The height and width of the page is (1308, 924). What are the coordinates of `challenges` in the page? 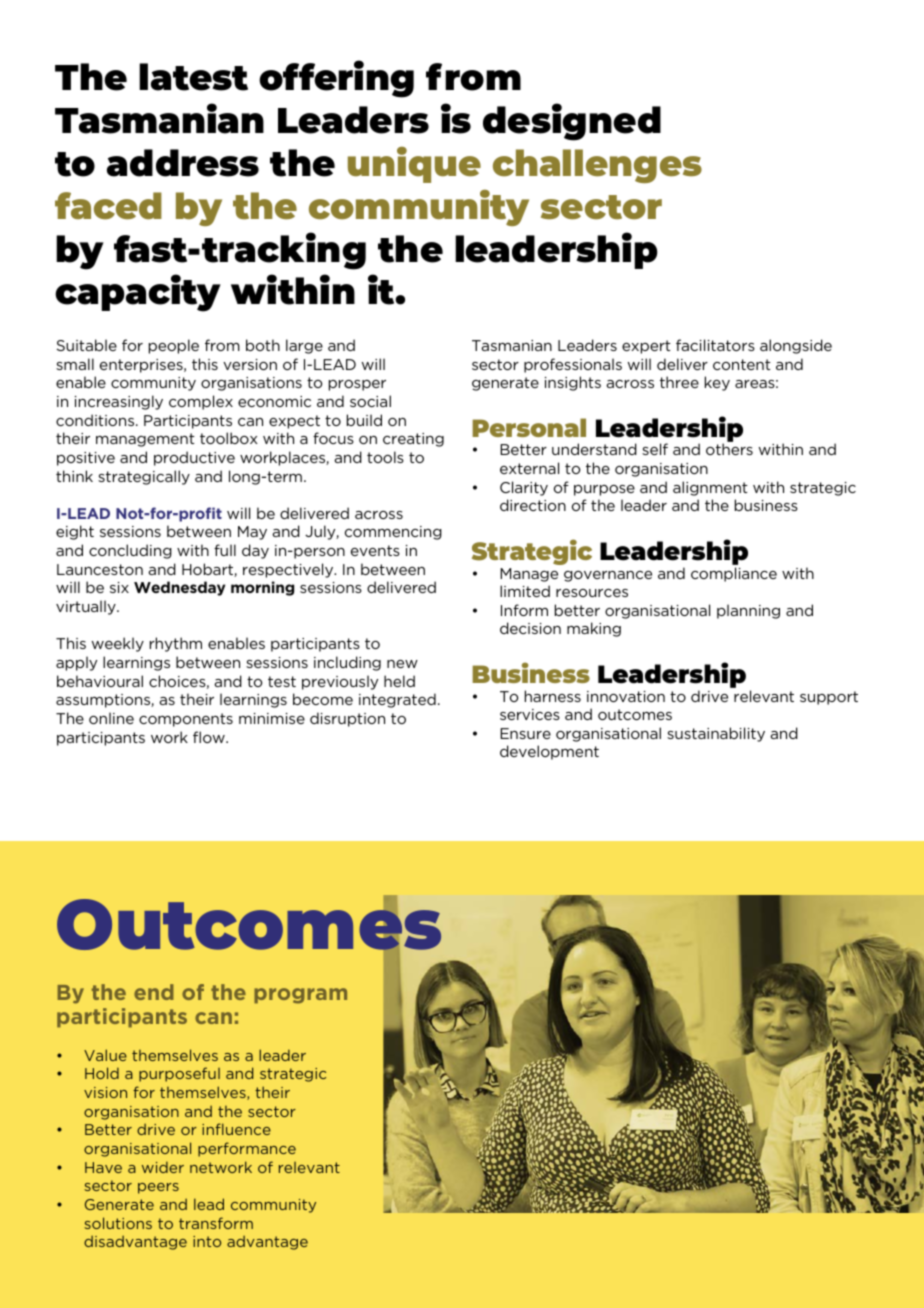 It's located at (597, 166).
